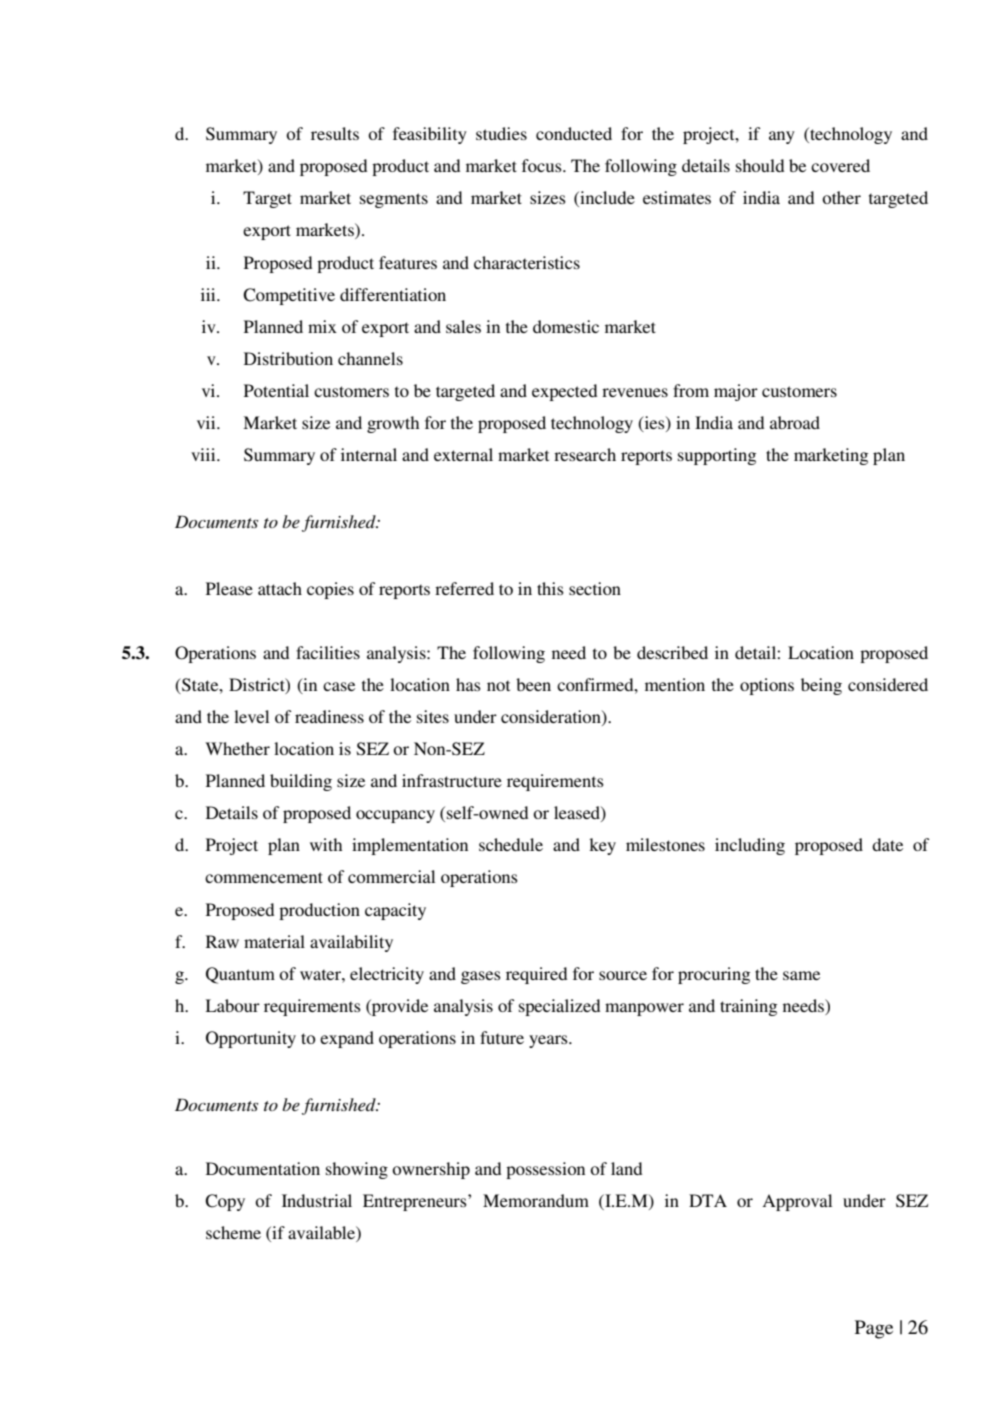 The height and width of the page is (1423, 1006). Describe the element at coordinates (821, 686) in the page. I see `being` at that location.
